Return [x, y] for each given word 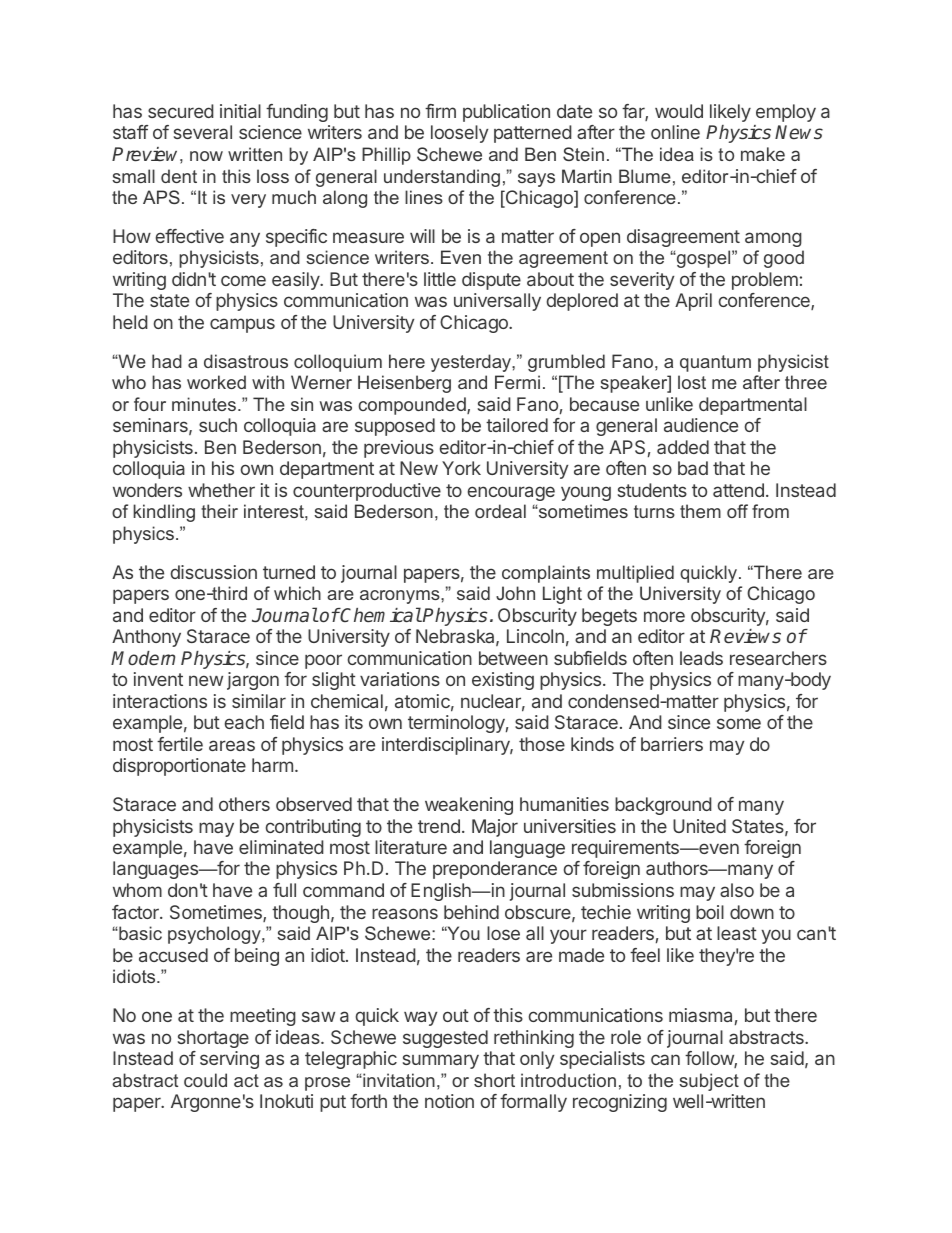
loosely [459, 134]
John [515, 593]
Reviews [745, 636]
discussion [214, 572]
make [763, 154]
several [203, 132]
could [205, 1080]
